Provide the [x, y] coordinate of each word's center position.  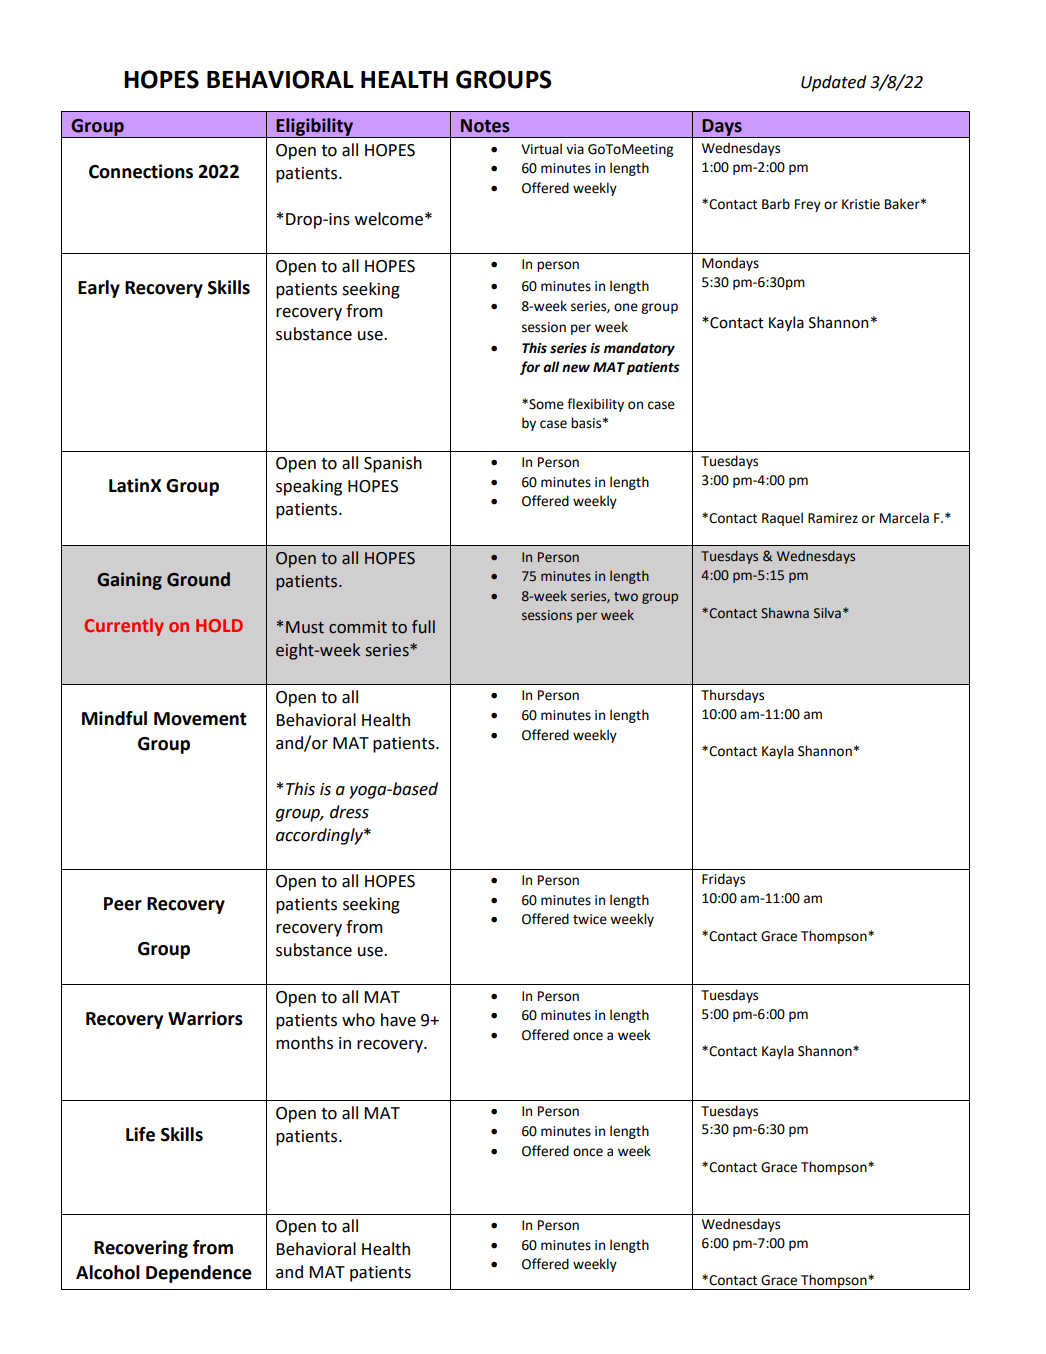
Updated [834, 83]
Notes [485, 126]
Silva [827, 613]
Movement [200, 719]
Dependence [199, 1274]
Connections [141, 171]
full [423, 627]
